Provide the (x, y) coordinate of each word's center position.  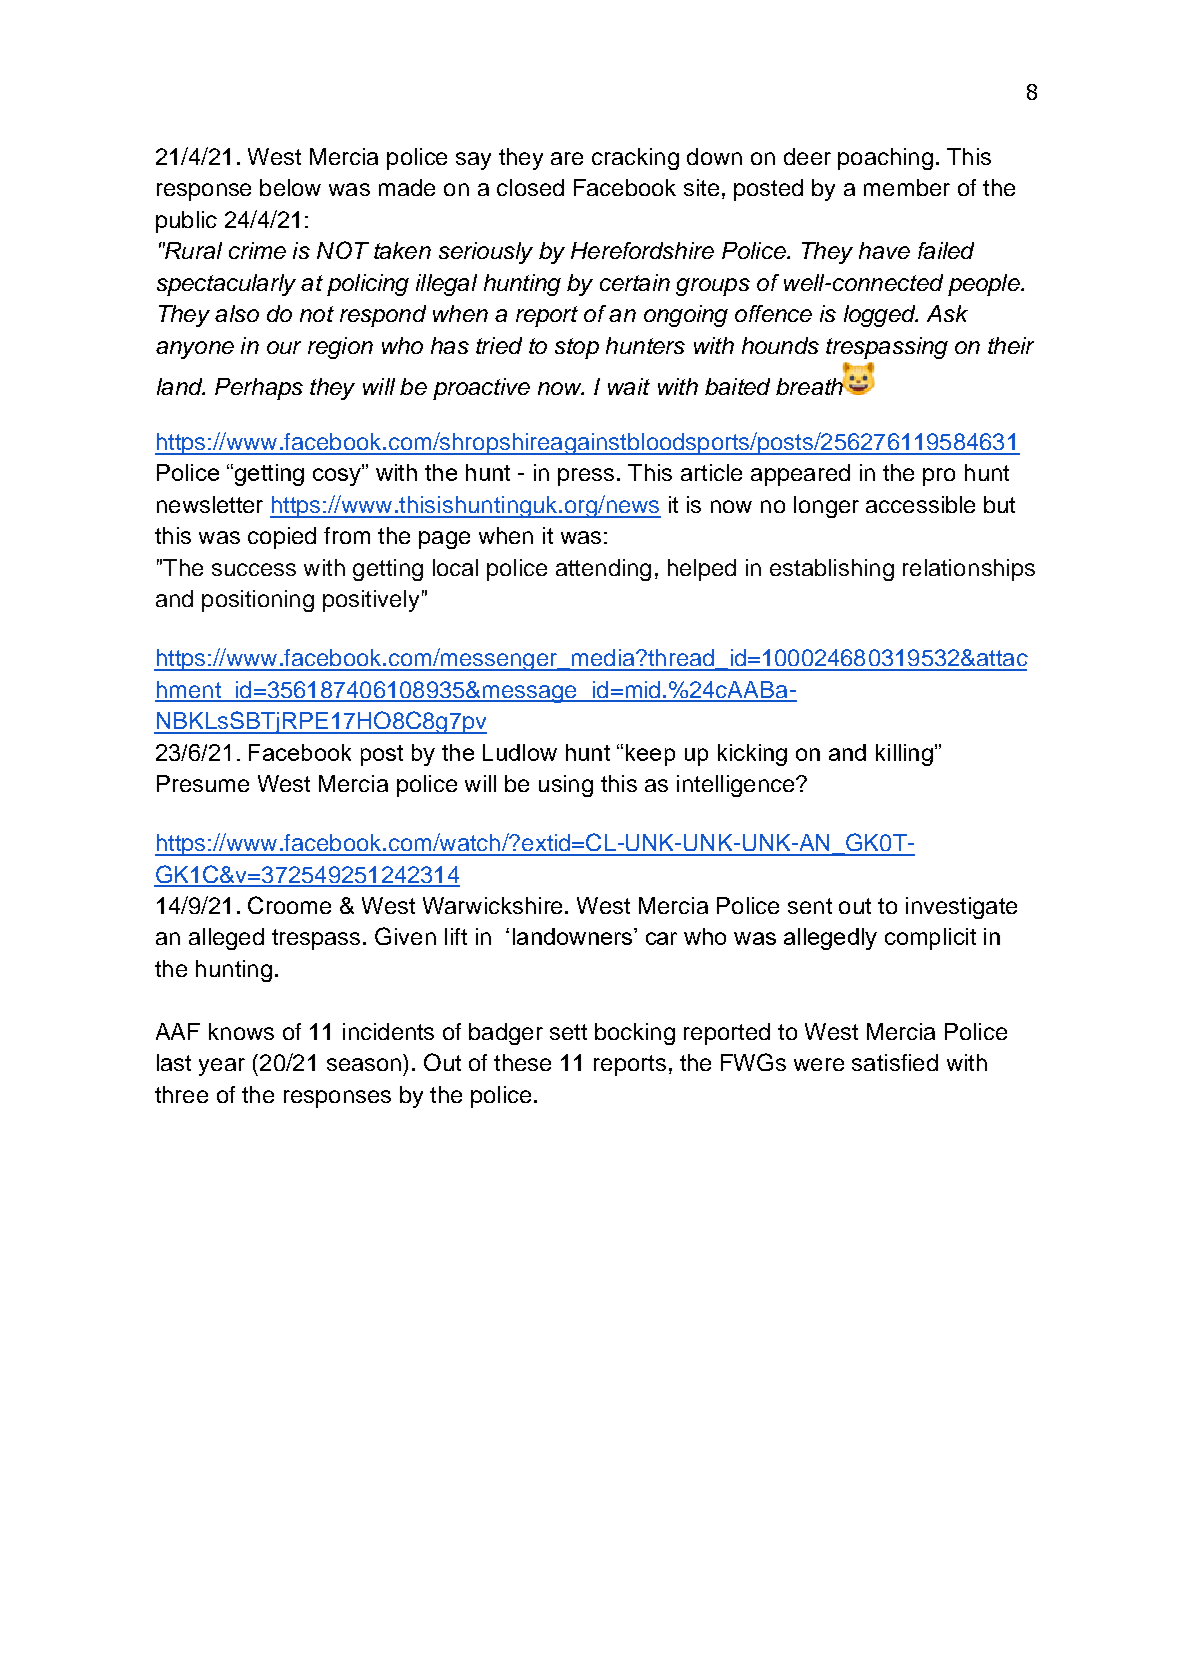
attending (603, 570)
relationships (969, 570)
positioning (258, 601)
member (907, 187)
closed (530, 187)
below (290, 187)
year (222, 1067)
